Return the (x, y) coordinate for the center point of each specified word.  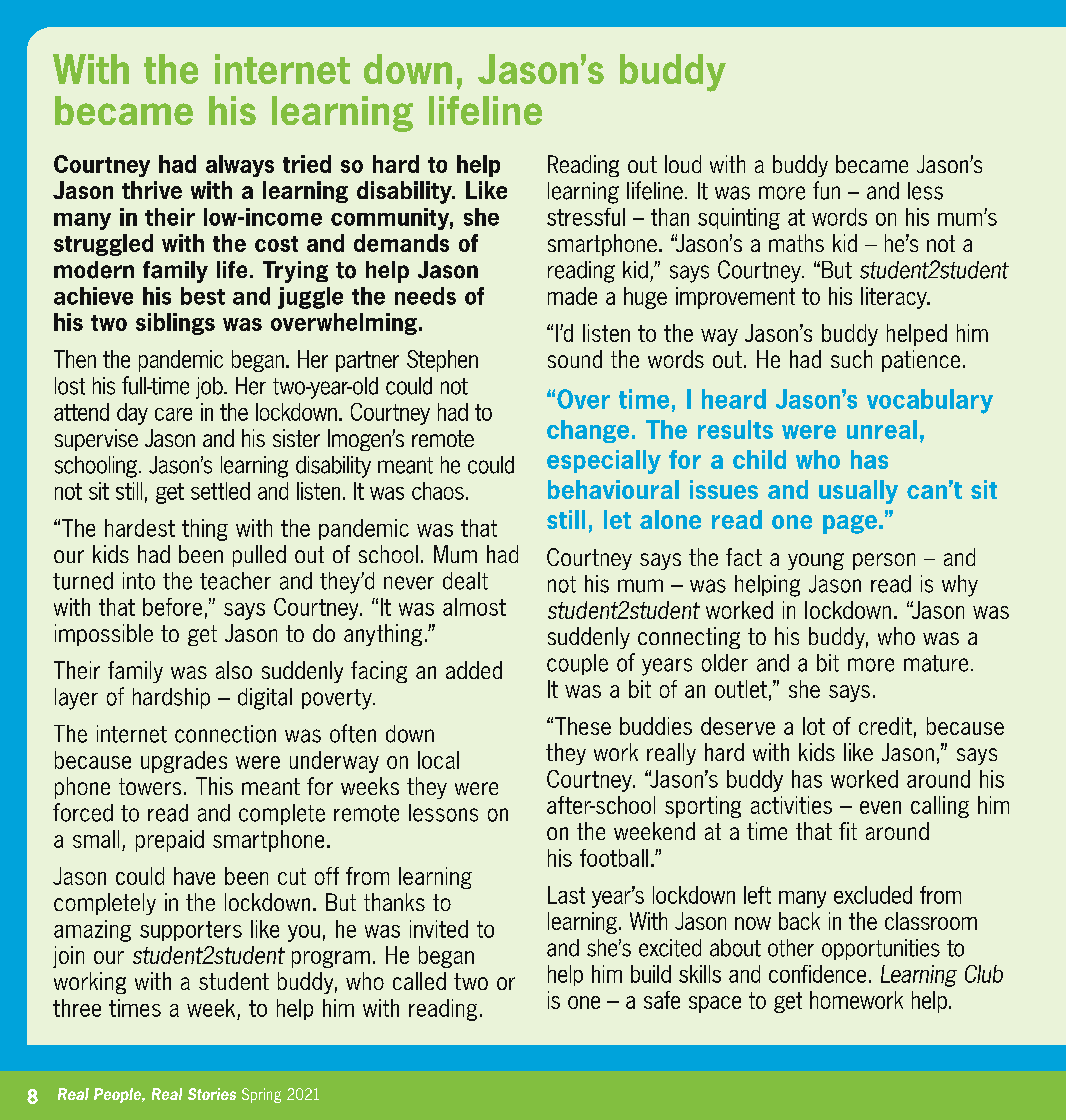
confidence (817, 974)
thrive (152, 190)
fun (826, 190)
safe (662, 1000)
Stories (212, 1094)
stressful (586, 217)
